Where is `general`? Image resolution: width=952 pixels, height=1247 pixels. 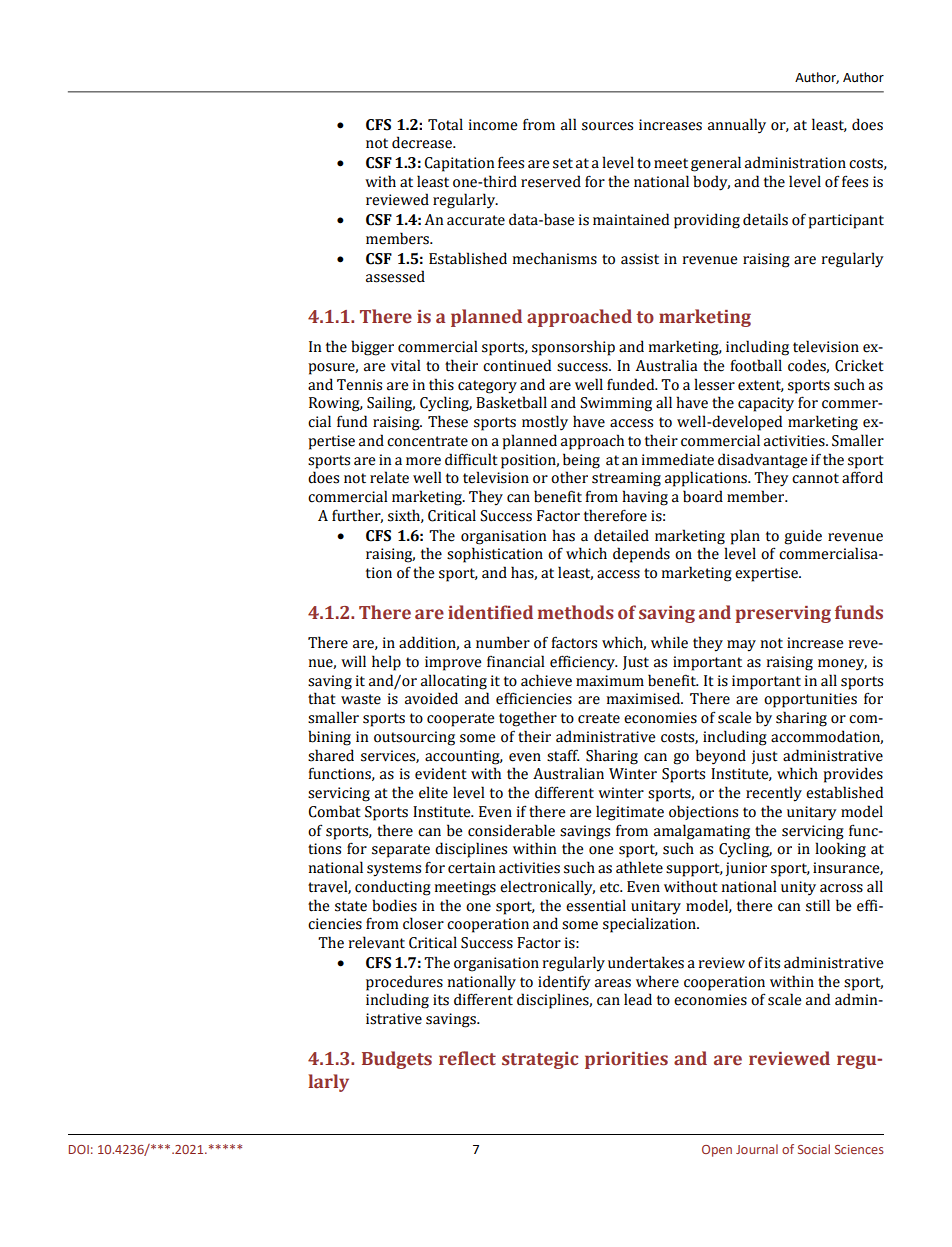 general is located at coordinates (716, 164).
